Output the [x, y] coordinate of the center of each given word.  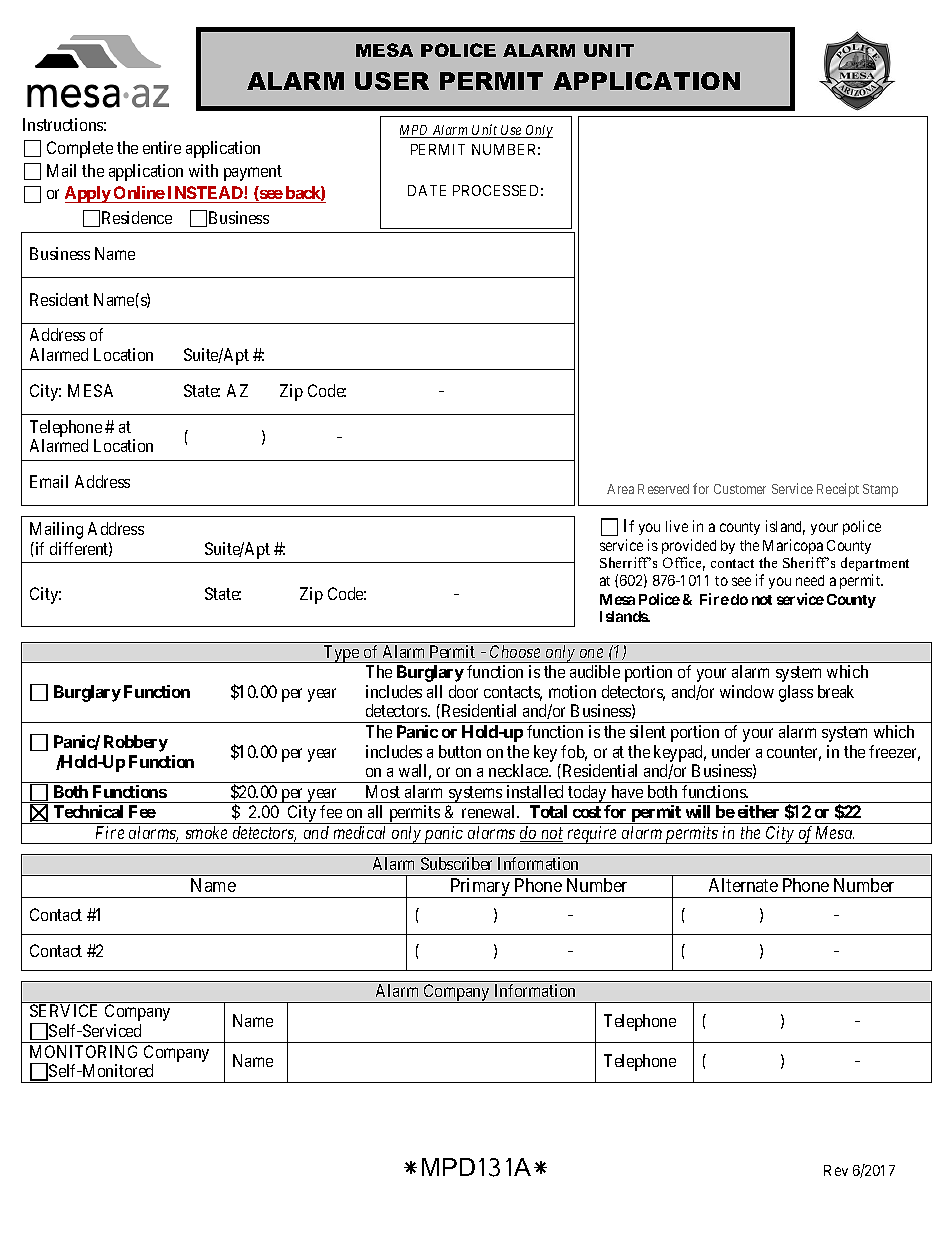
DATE [427, 190]
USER [392, 81]
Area [620, 489]
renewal [490, 811]
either [758, 811]
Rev [836, 1170]
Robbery [136, 743]
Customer [740, 489]
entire [162, 147]
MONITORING [83, 1051]
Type [341, 654]
